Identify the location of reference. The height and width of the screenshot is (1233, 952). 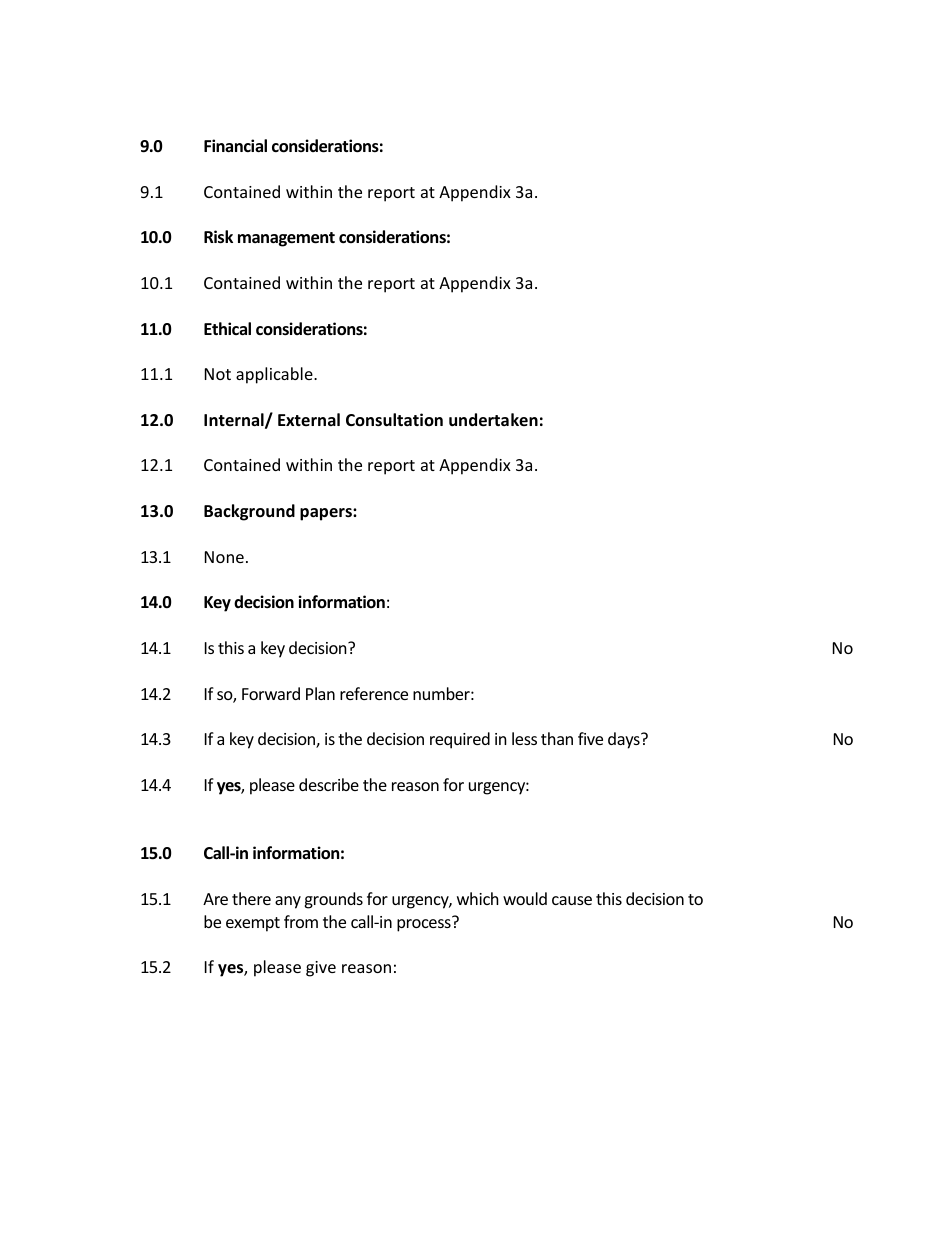
(374, 693).
